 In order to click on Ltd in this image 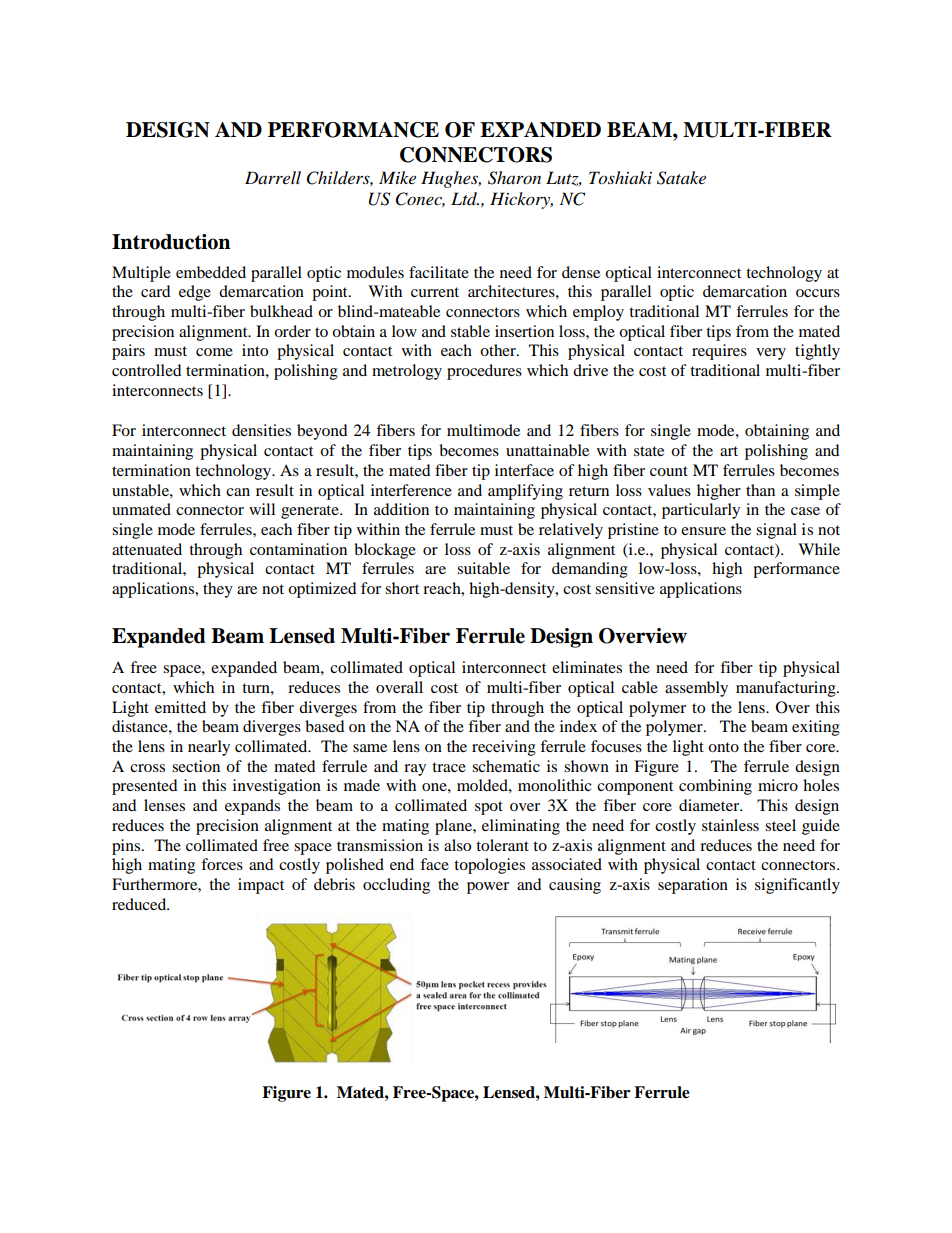, I will do `click(465, 199)`.
